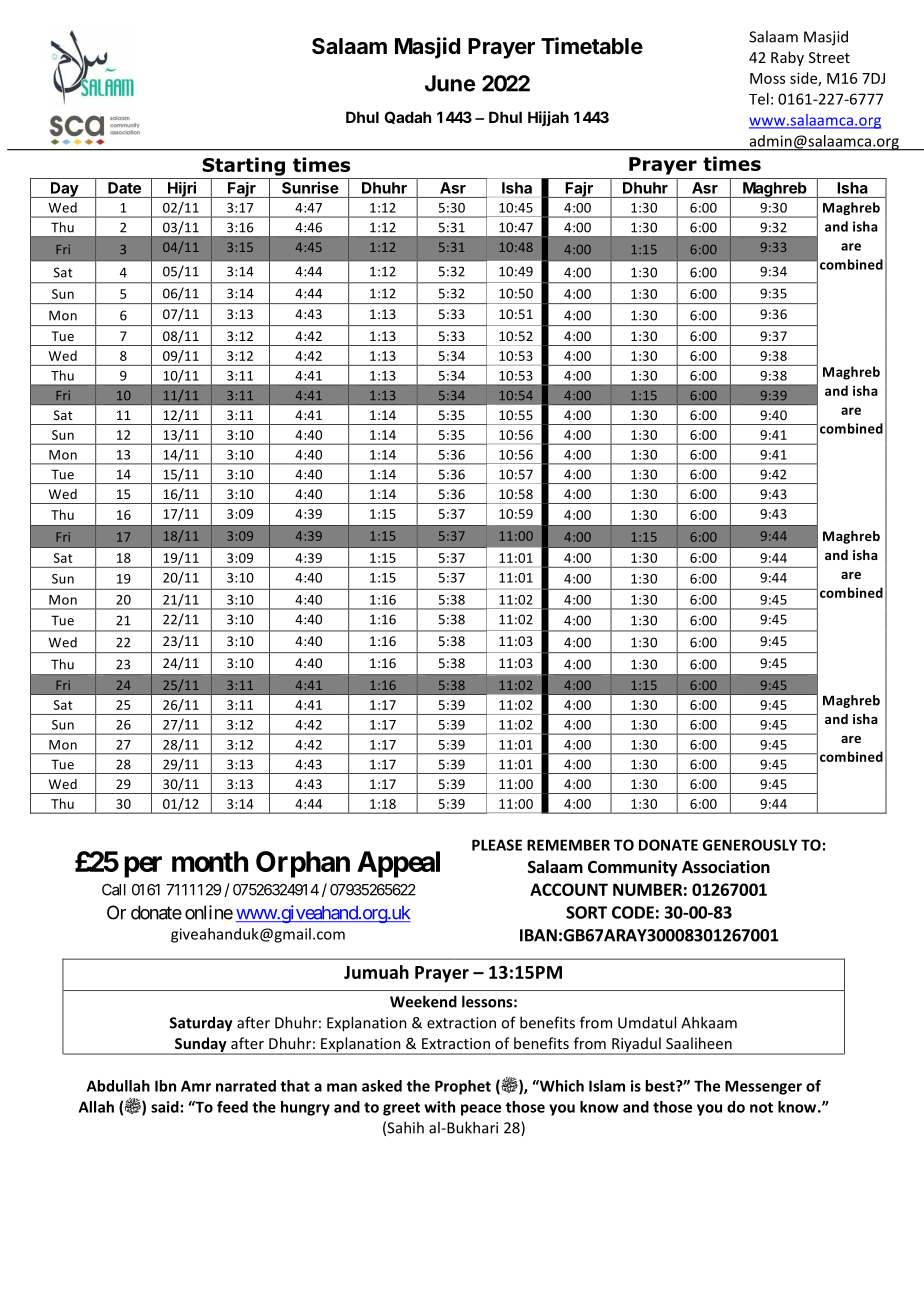  Describe the element at coordinates (210, 861) in the screenshot. I see `month` at that location.
